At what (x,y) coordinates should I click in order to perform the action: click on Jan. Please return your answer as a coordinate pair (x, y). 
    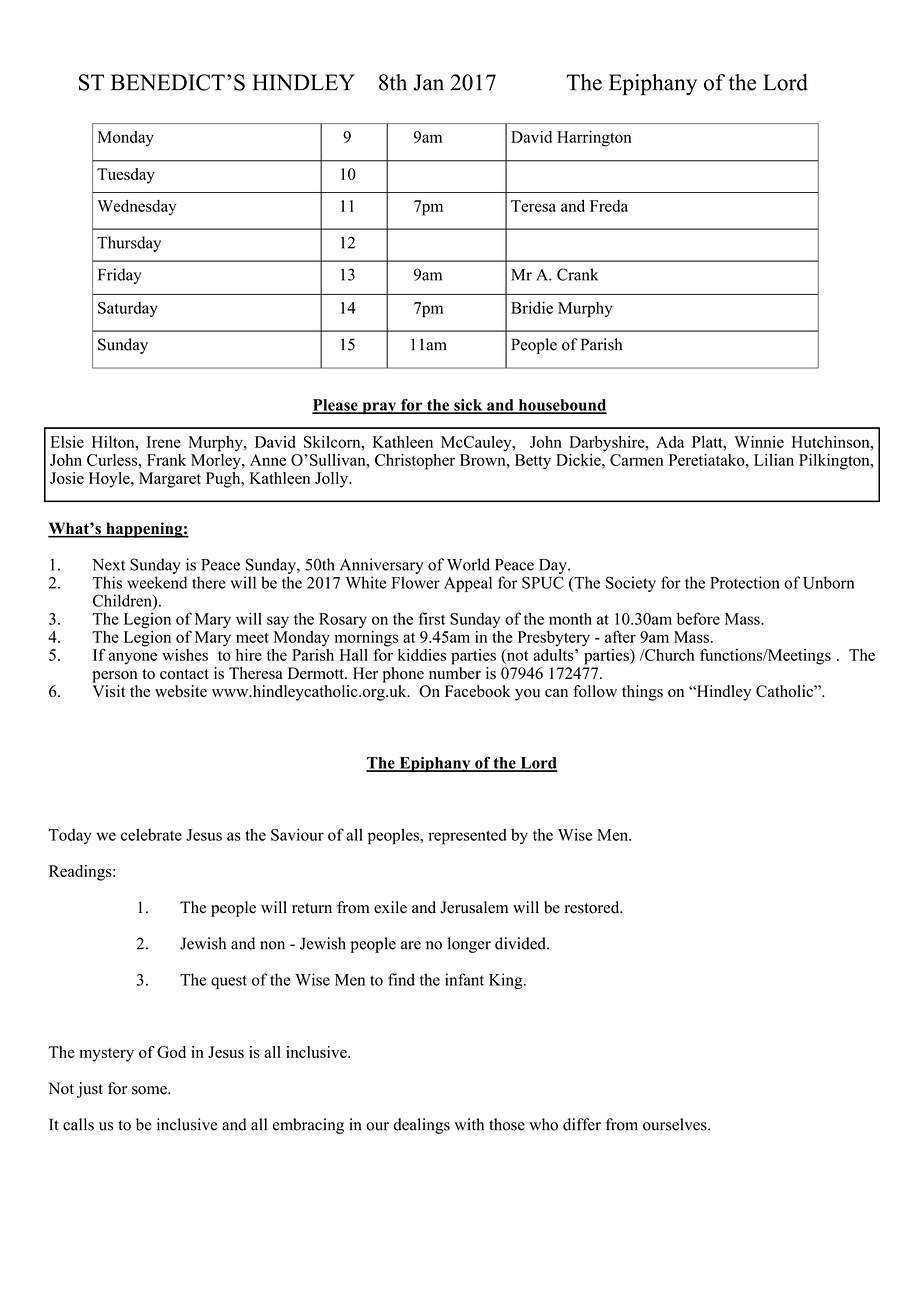
    Looking at the image, I should click on (428, 82).
